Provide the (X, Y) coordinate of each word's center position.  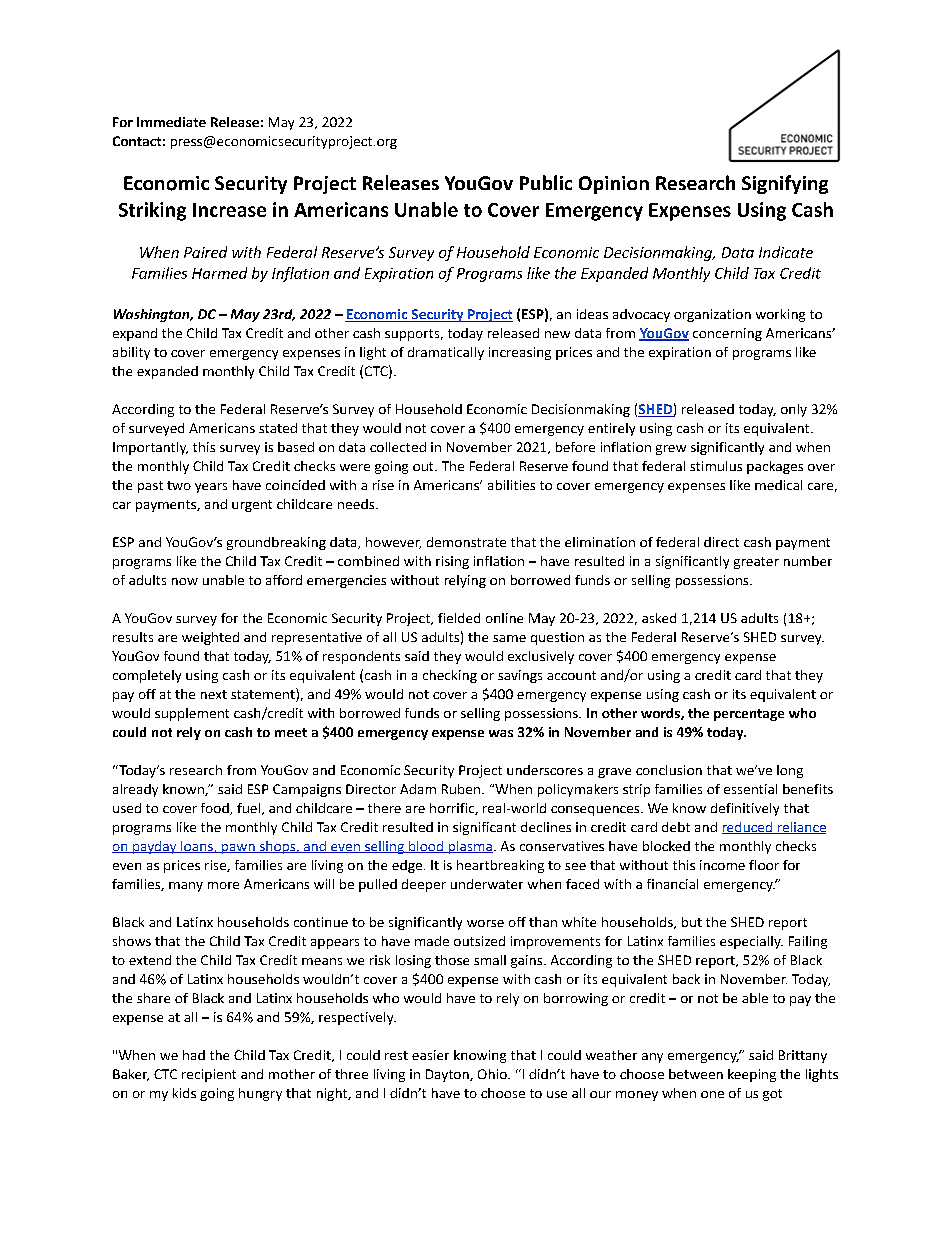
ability (131, 353)
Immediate (171, 122)
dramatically (446, 353)
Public (546, 182)
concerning (727, 334)
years (211, 488)
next (214, 694)
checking (450, 676)
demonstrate (466, 542)
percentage (749, 715)
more (223, 885)
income (722, 865)
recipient (209, 1075)
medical (778, 485)
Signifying (785, 184)
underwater (487, 884)
